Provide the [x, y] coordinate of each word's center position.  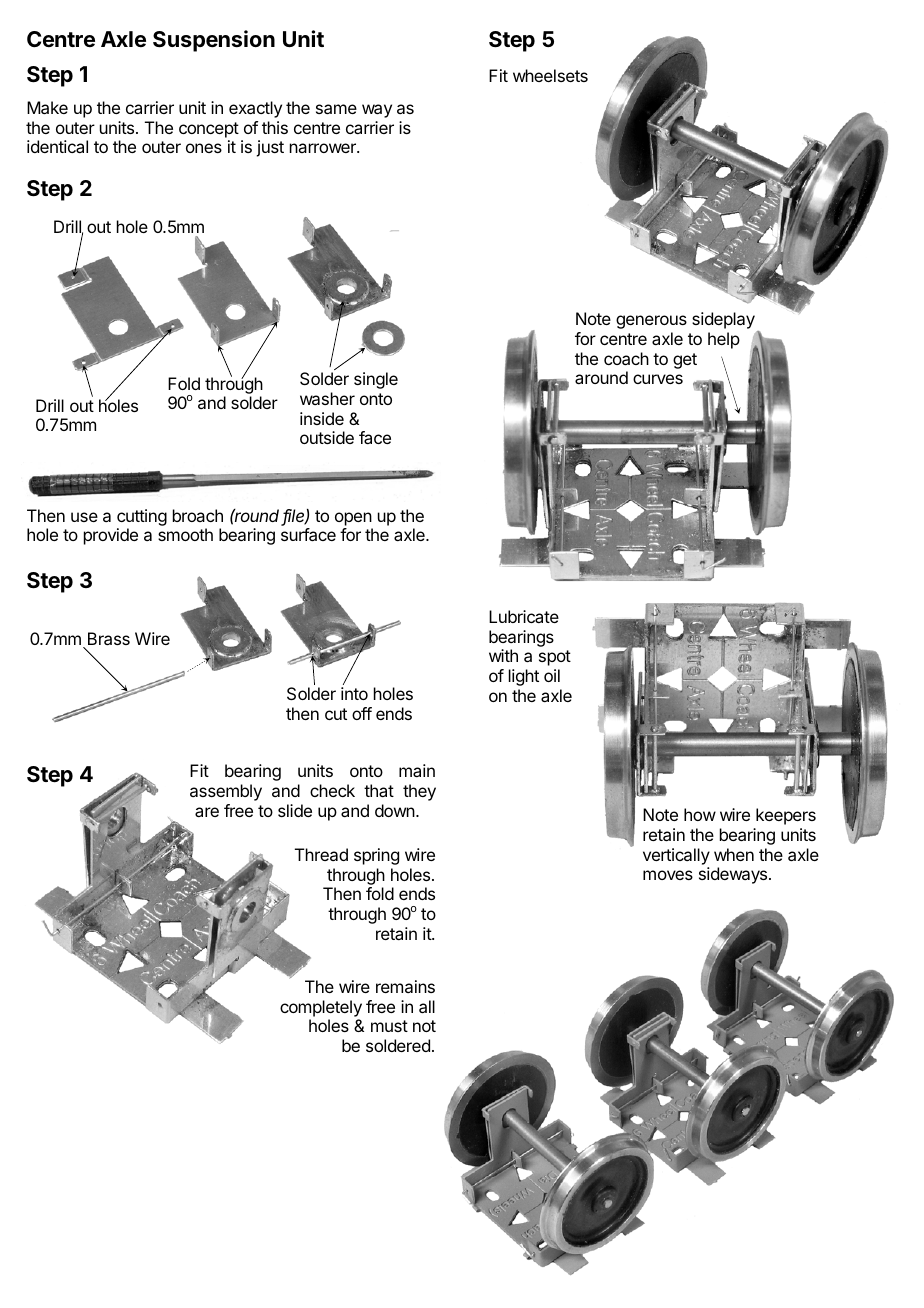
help [724, 340]
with [503, 655]
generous [651, 322]
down [395, 810]
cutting [142, 519]
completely [321, 1008]
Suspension [214, 41]
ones [204, 148]
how [700, 814]
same [336, 109]
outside [327, 437]
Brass [109, 638]
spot [555, 658]
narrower [324, 148]
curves [658, 379]
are [207, 812]
